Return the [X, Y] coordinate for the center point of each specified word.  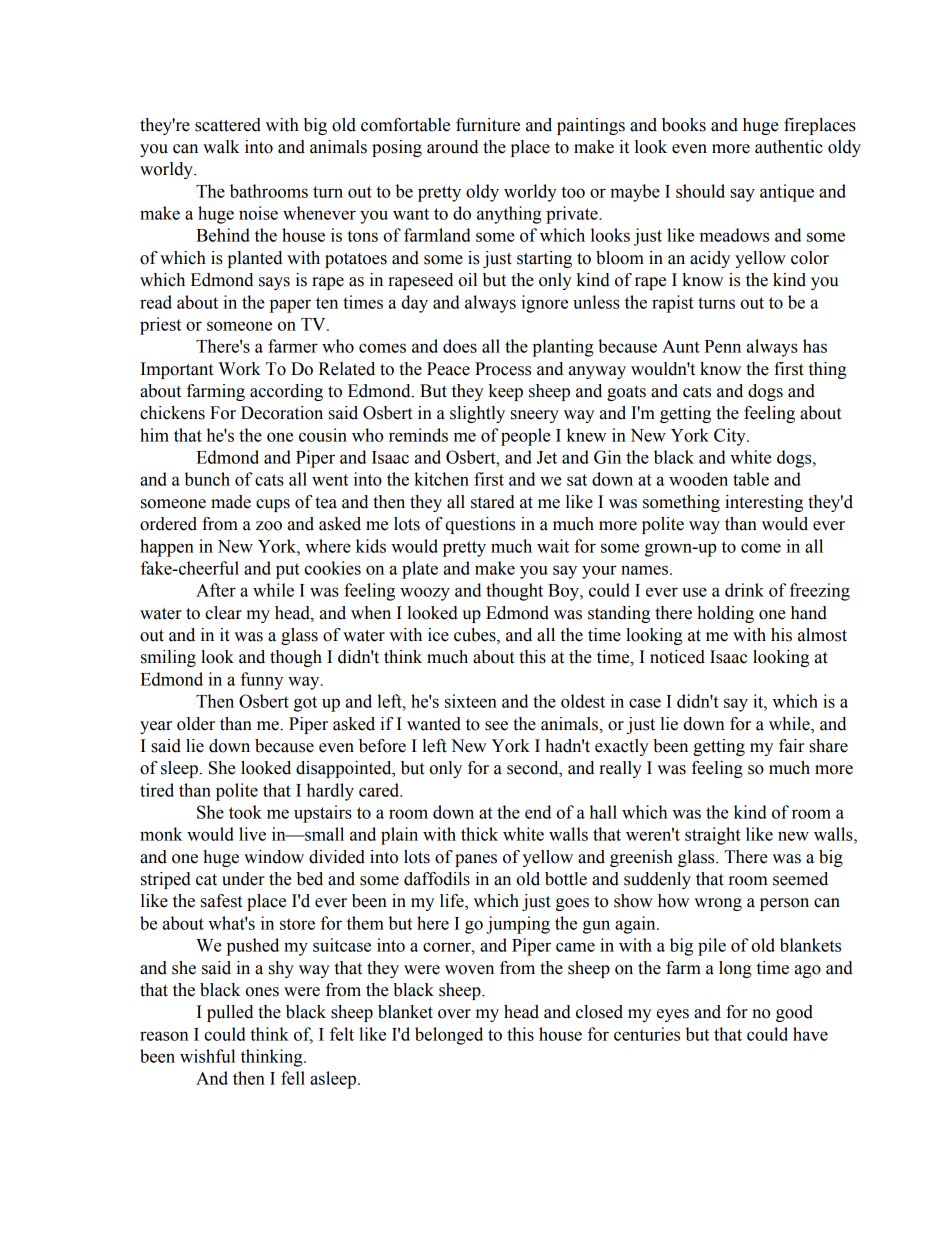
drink [744, 590]
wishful [207, 1056]
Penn [723, 346]
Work [239, 369]
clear [223, 613]
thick [479, 834]
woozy [425, 594]
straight [713, 836]
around [452, 147]
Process [503, 369]
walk [221, 147]
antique [787, 193]
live [252, 834]
